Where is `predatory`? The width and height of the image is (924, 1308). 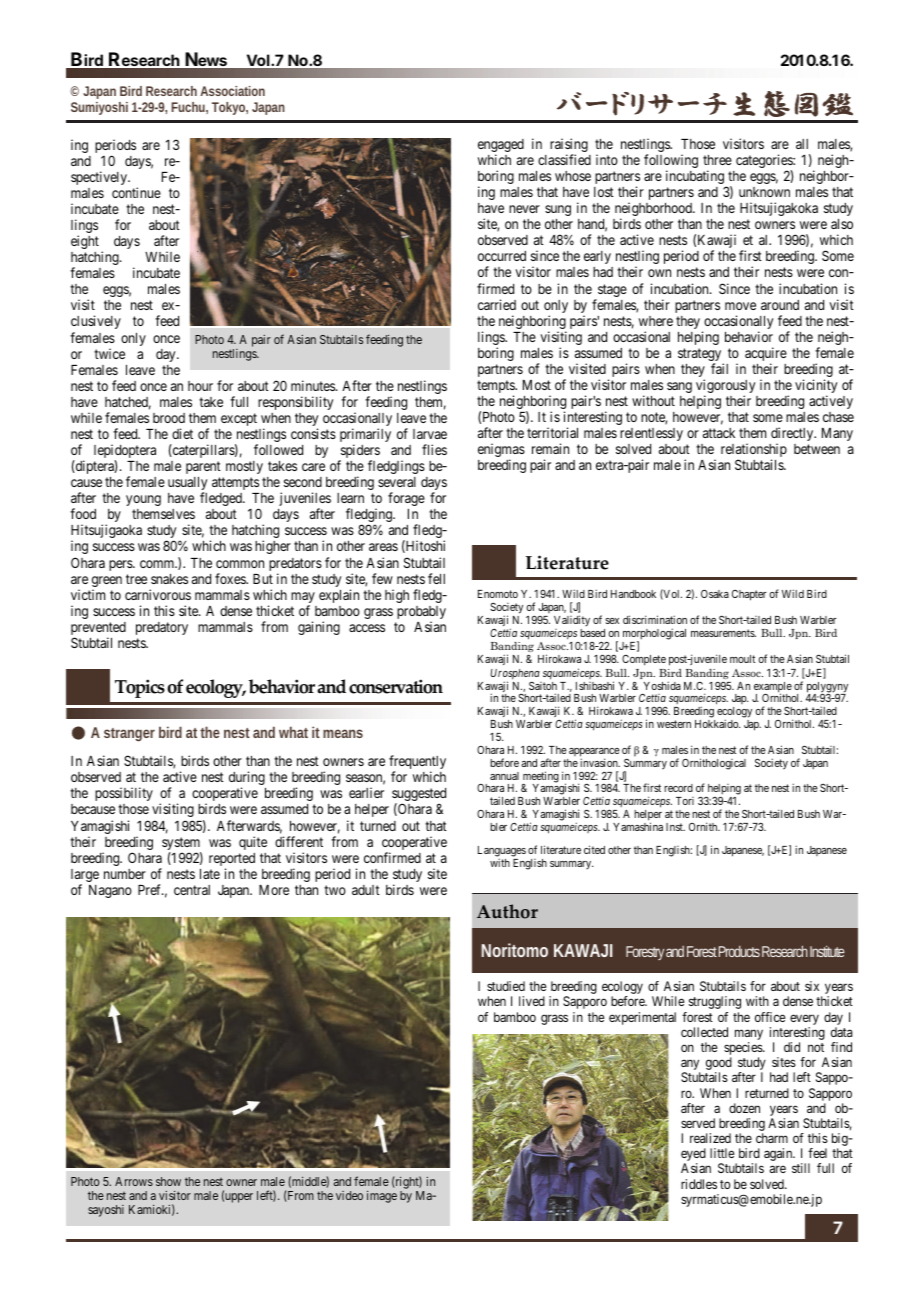
predatory is located at coordinates (162, 628).
